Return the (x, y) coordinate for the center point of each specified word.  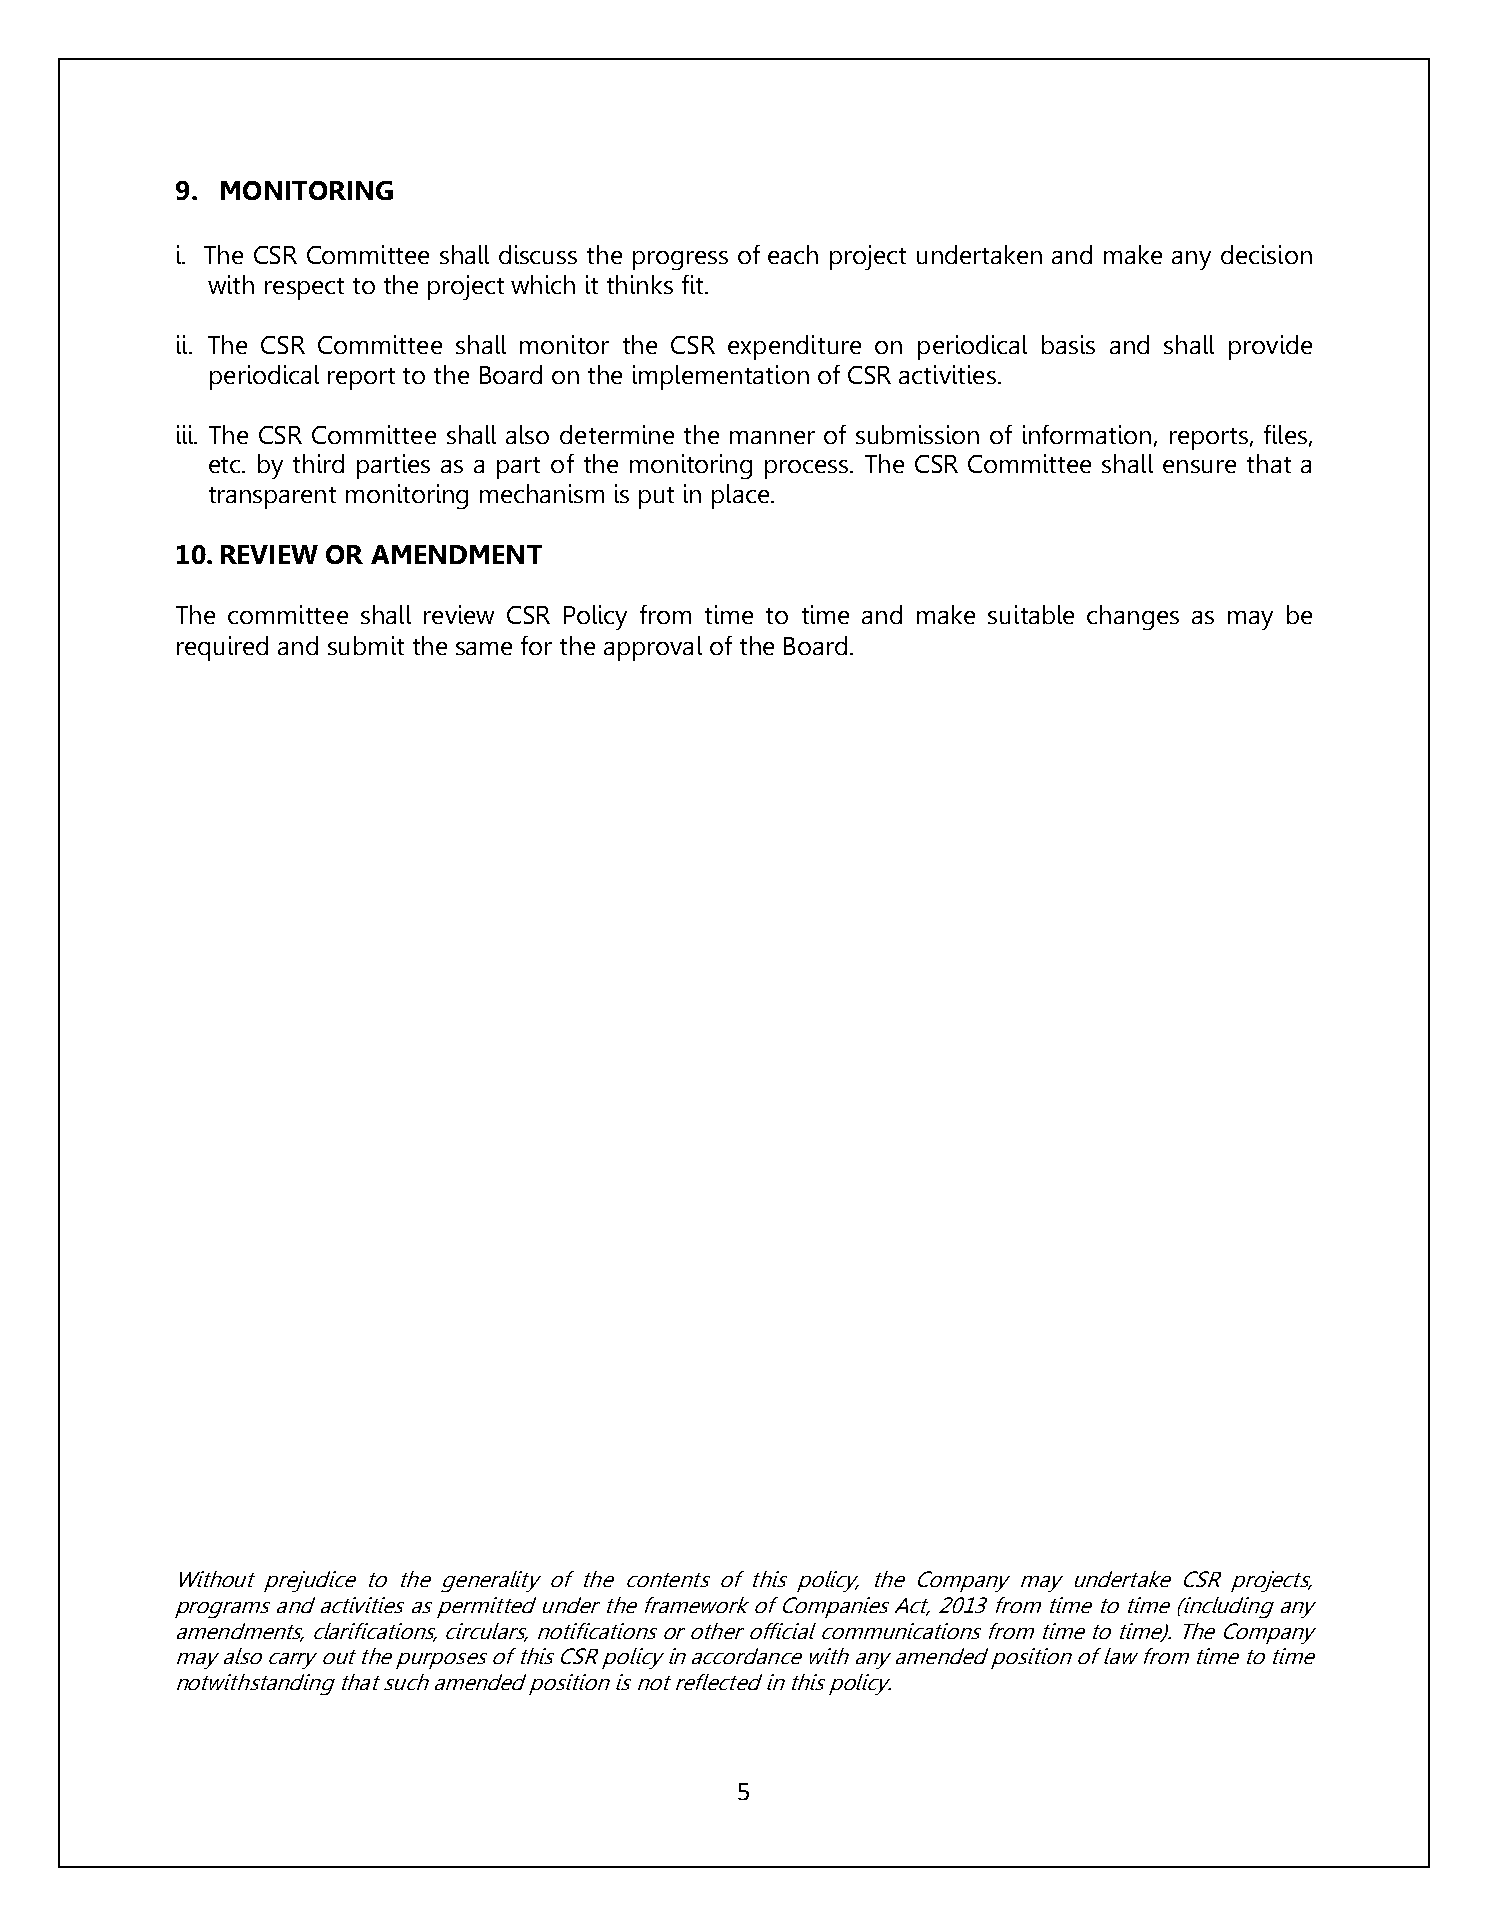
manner (772, 437)
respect (304, 289)
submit (366, 645)
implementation (721, 377)
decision (1266, 254)
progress (680, 260)
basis (1068, 344)
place (740, 496)
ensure (1199, 466)
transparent (272, 498)
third (318, 463)
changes (1133, 617)
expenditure (794, 347)
